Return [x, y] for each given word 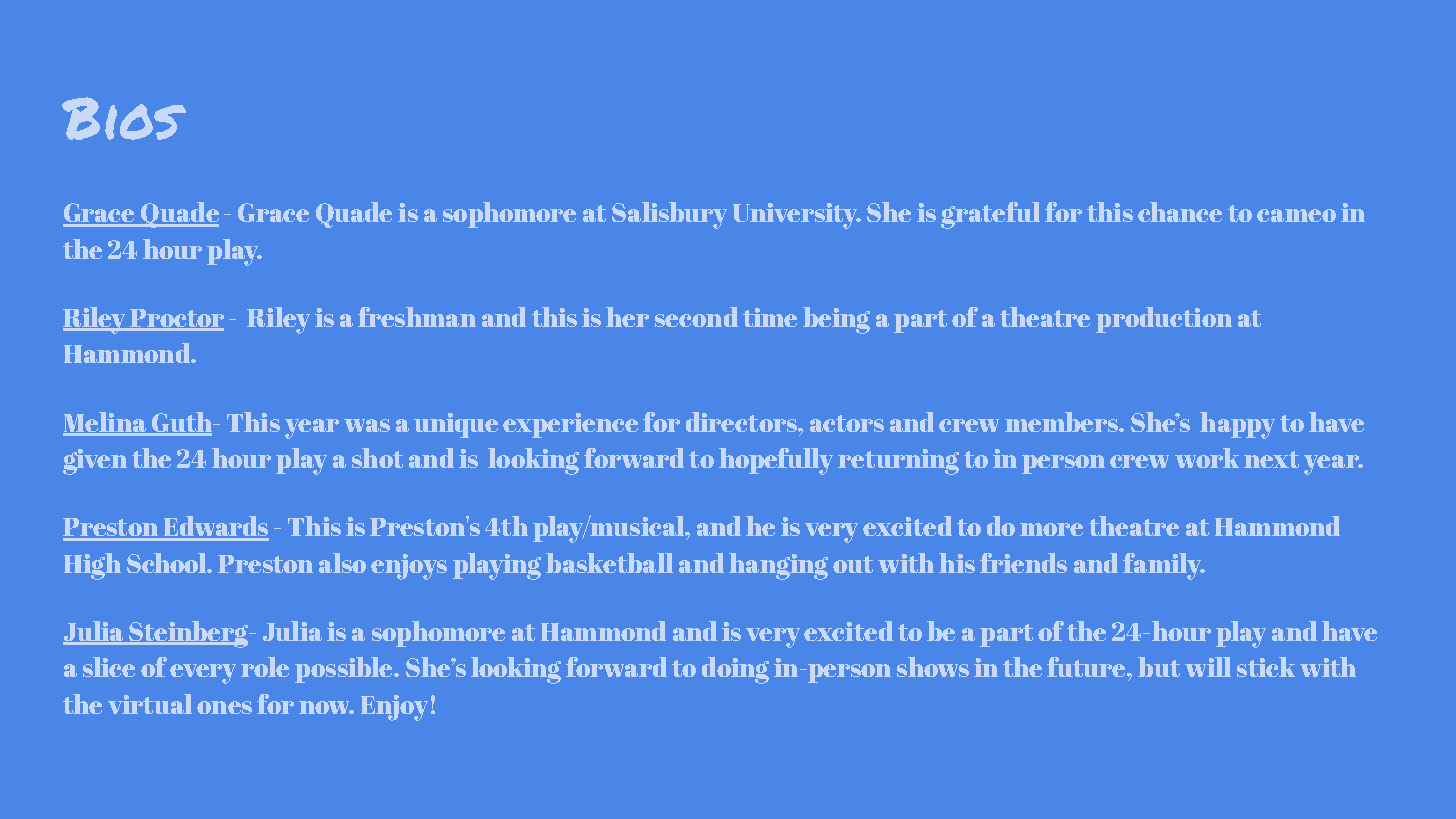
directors [742, 422]
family [1163, 566]
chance [1180, 212]
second [696, 317]
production [1164, 320]
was [367, 425]
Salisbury [669, 215]
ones [224, 707]
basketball [609, 563]
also [342, 563]
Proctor [176, 319]
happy [1237, 425]
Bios [124, 118]
